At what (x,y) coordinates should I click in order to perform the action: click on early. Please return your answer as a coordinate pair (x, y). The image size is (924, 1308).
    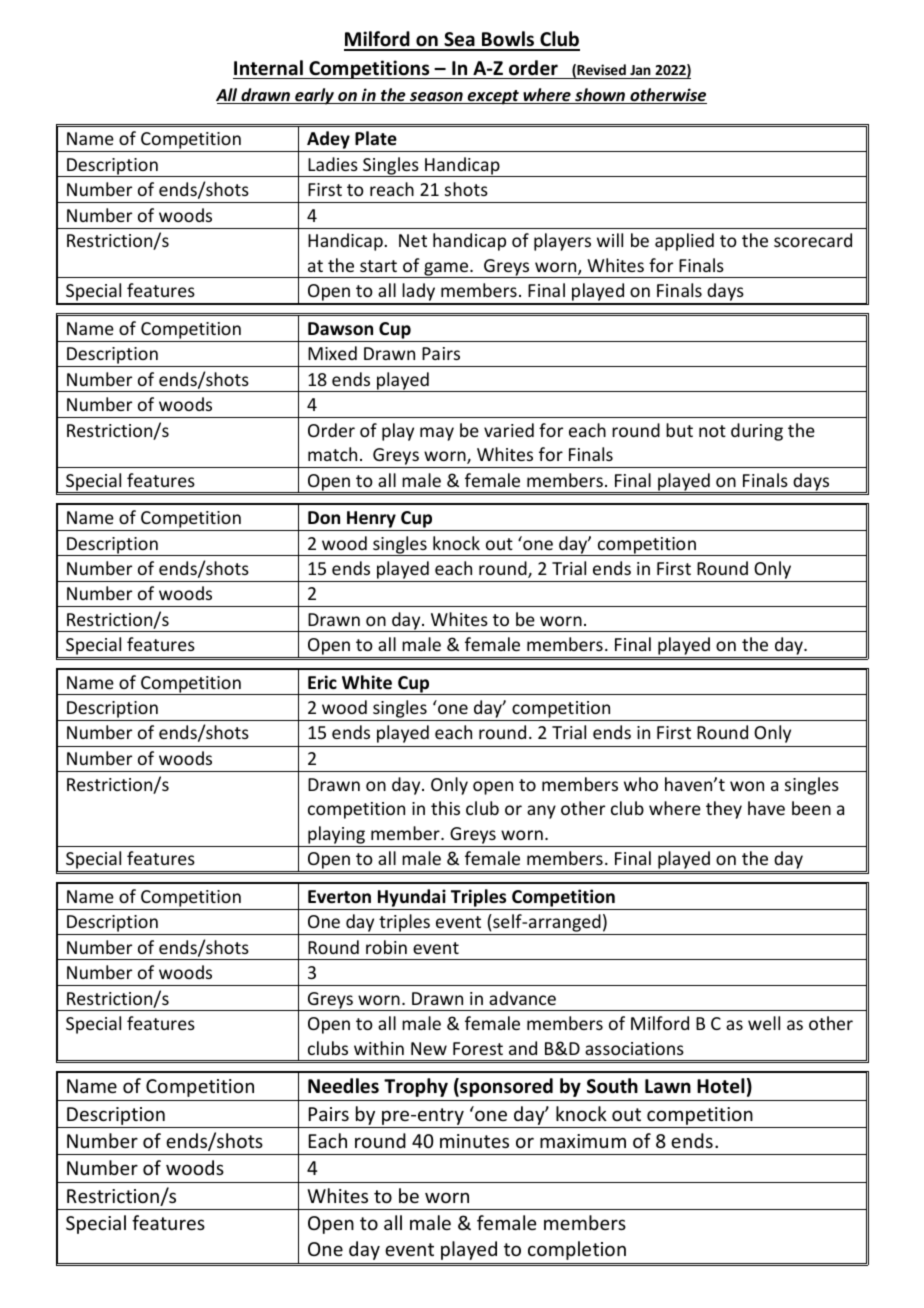
    Looking at the image, I should click on (314, 96).
